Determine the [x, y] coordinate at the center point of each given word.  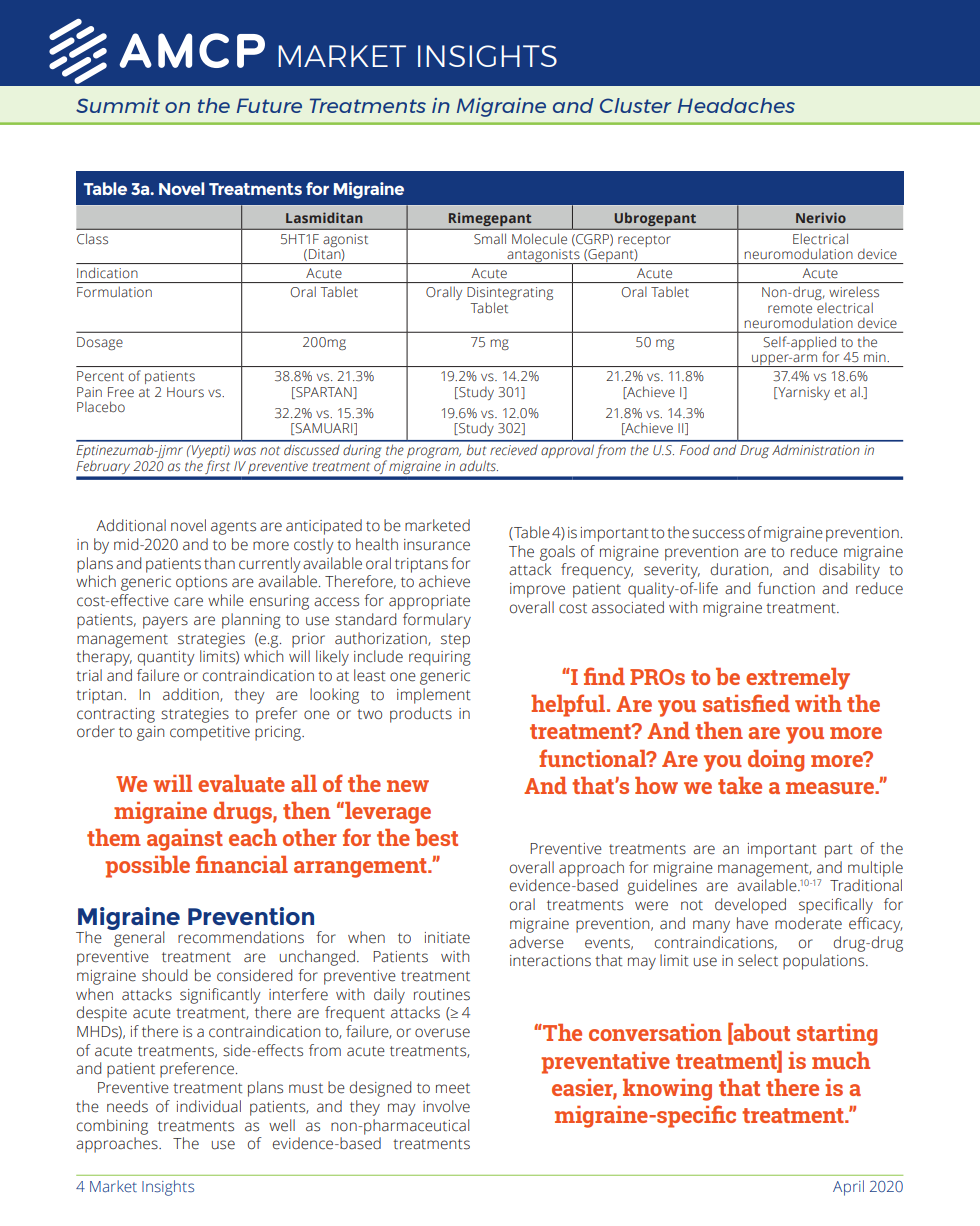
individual [209, 1106]
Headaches [736, 105]
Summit [118, 105]
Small [490, 239]
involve [446, 1106]
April [848, 1188]
